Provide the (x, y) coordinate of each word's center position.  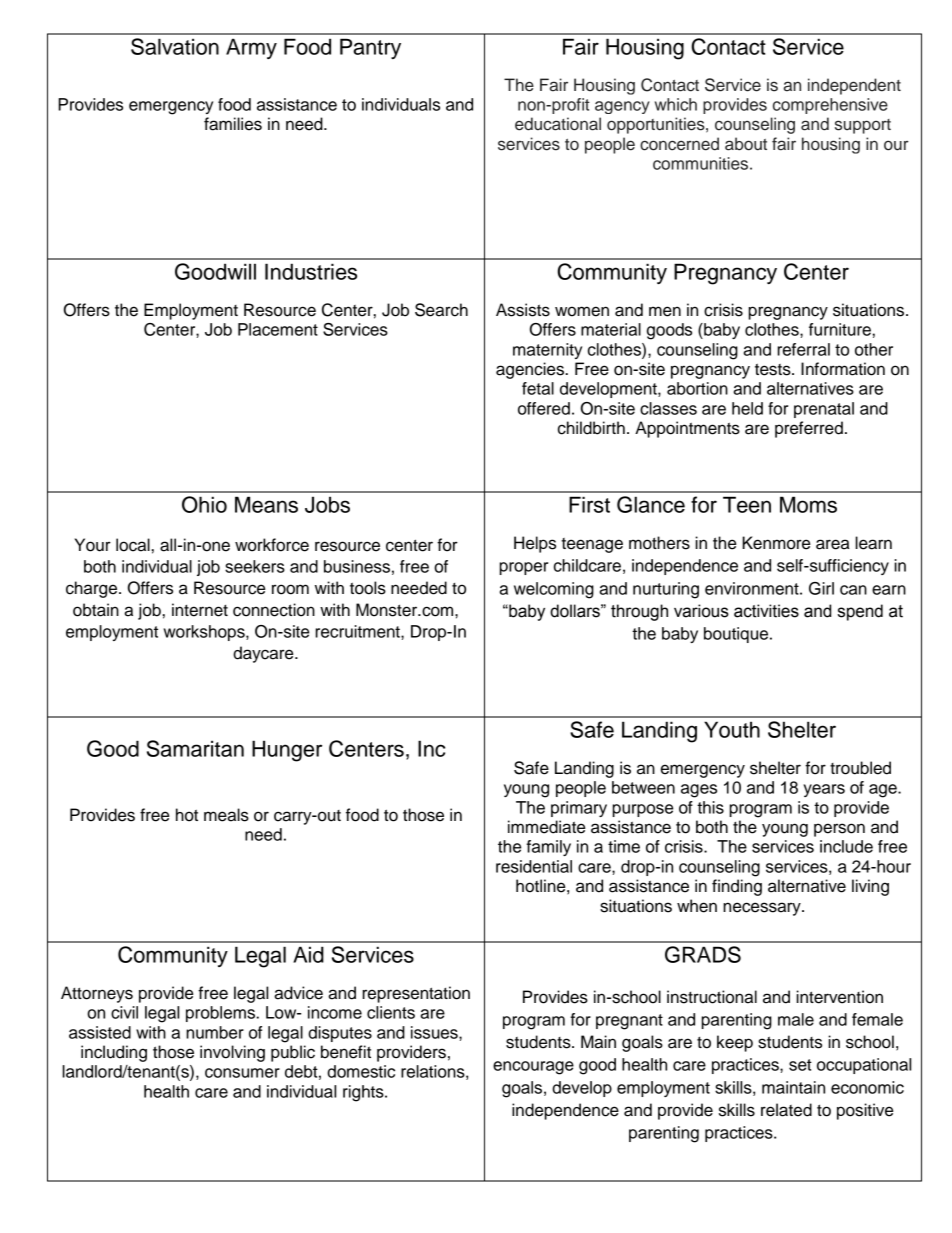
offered (544, 408)
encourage (533, 1068)
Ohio (204, 504)
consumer (242, 1073)
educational (558, 124)
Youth (732, 729)
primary (579, 809)
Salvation (175, 46)
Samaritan (195, 748)
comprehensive (830, 106)
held (747, 408)
